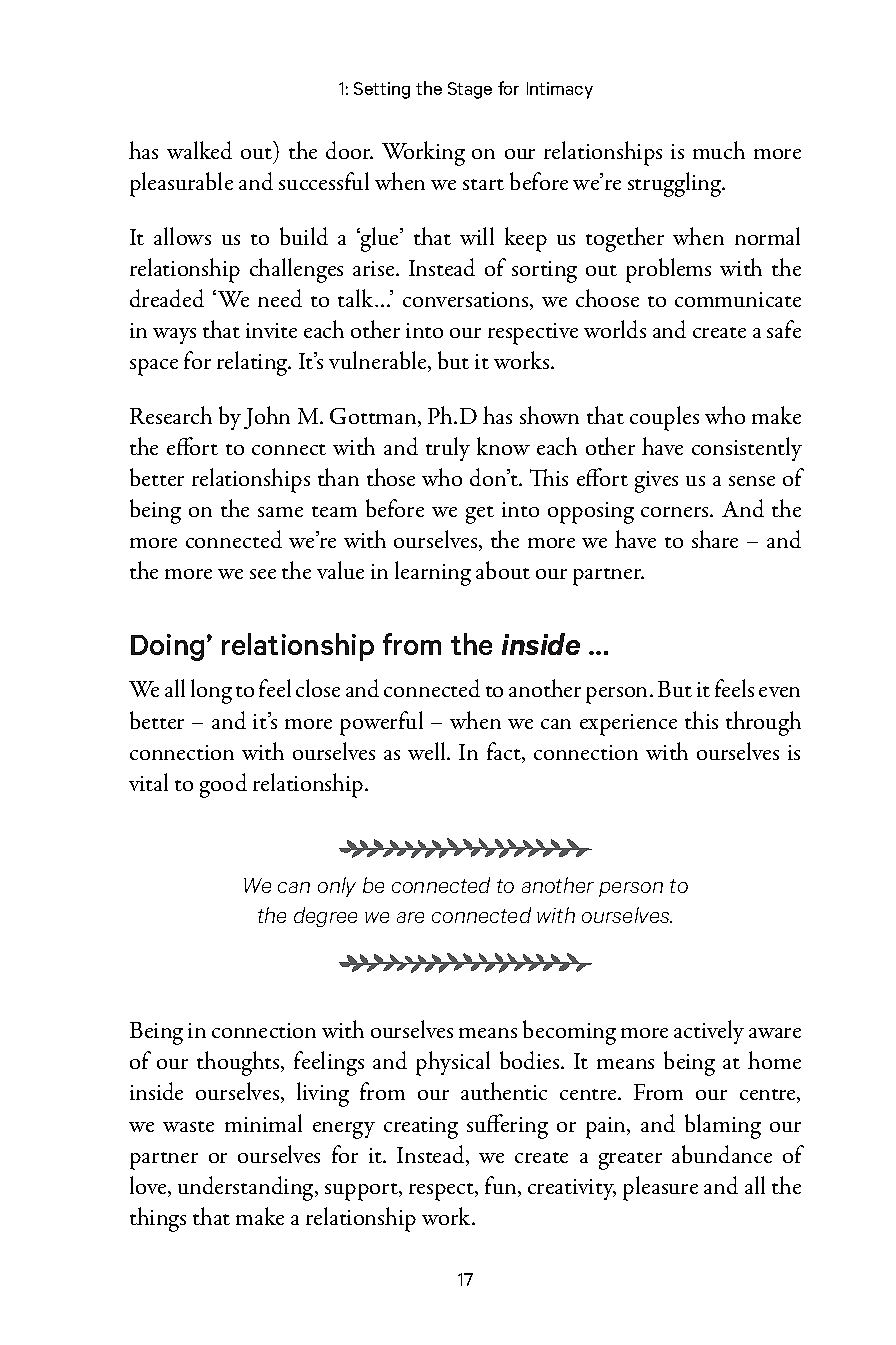 The image size is (896, 1345). I want to click on only, so click(337, 887).
